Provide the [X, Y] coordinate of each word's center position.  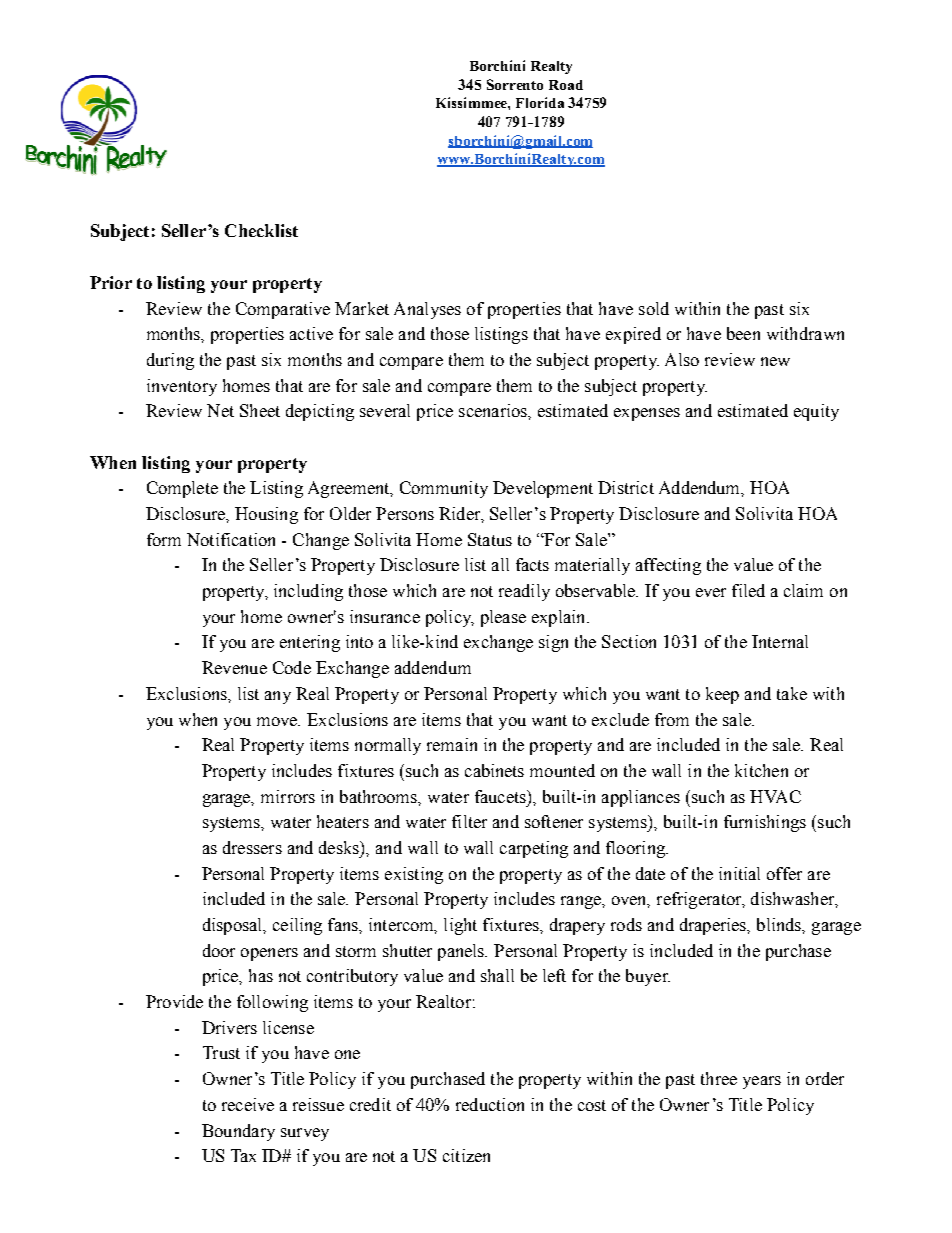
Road [566, 85]
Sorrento [515, 84]
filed [748, 590]
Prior [111, 282]
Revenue [234, 667]
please [503, 618]
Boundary [238, 1132]
